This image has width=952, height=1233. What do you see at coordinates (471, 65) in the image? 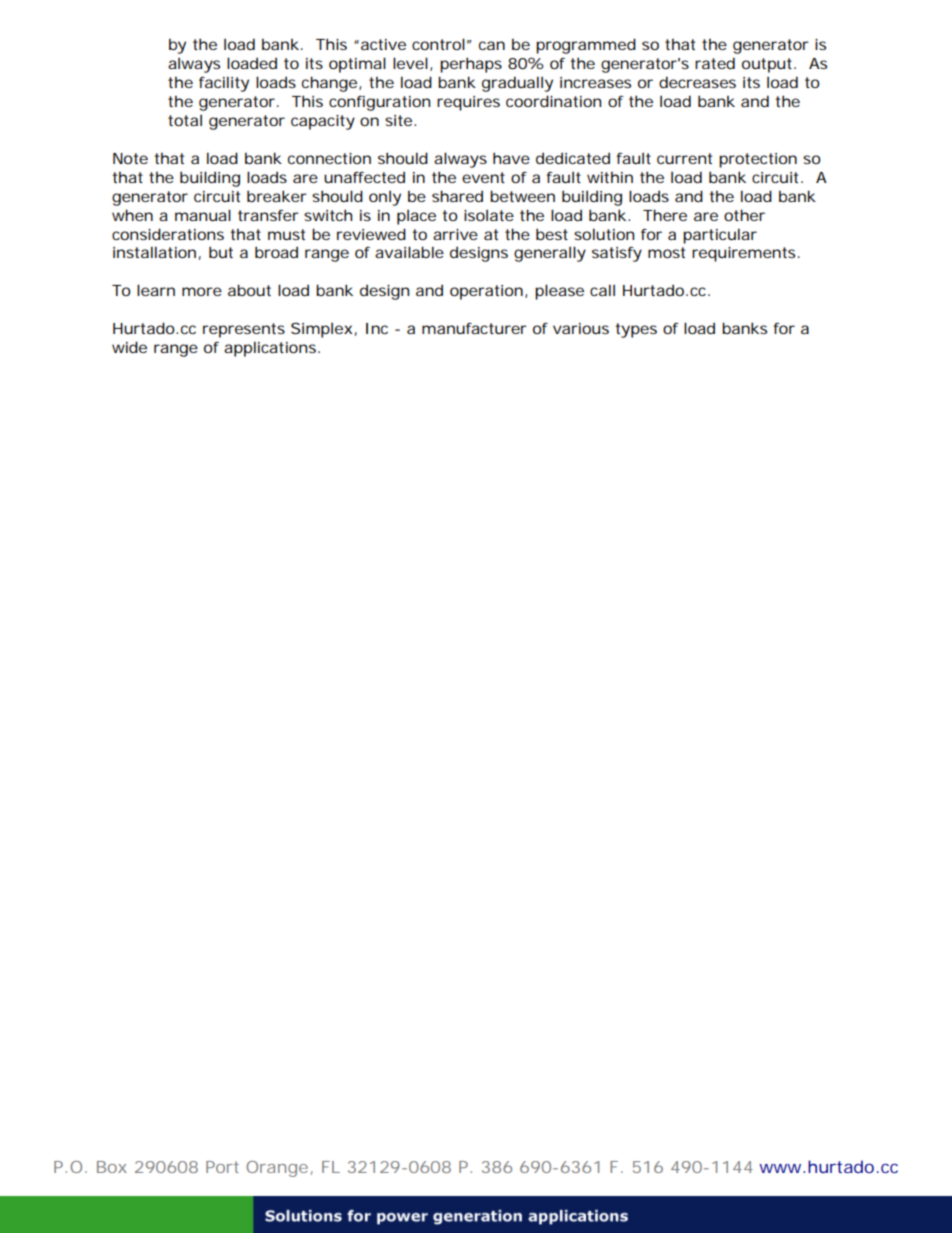
I see `perhaps` at bounding box center [471, 65].
